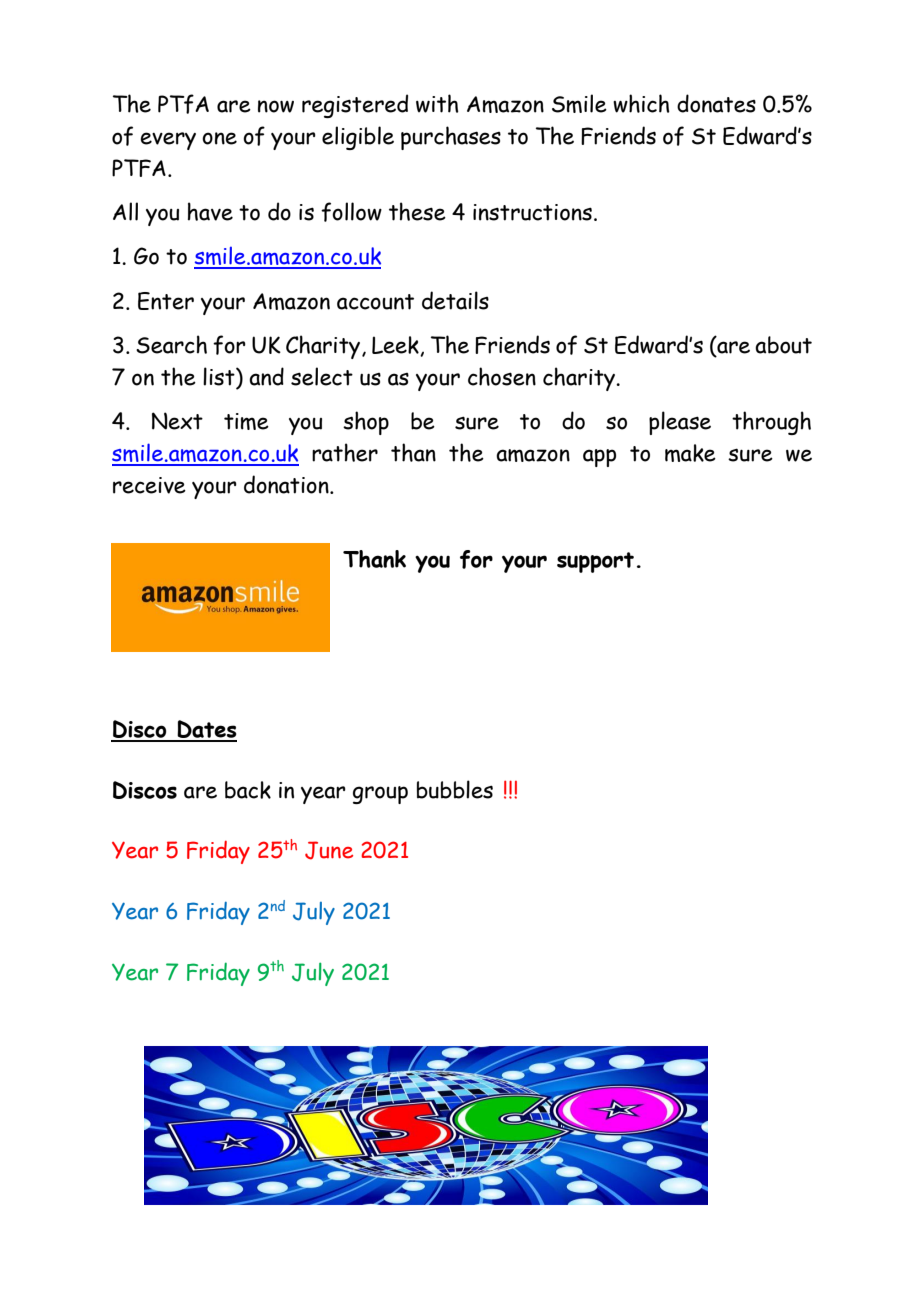  Describe the element at coordinates (248, 790) in the image. I see `back` at that location.
